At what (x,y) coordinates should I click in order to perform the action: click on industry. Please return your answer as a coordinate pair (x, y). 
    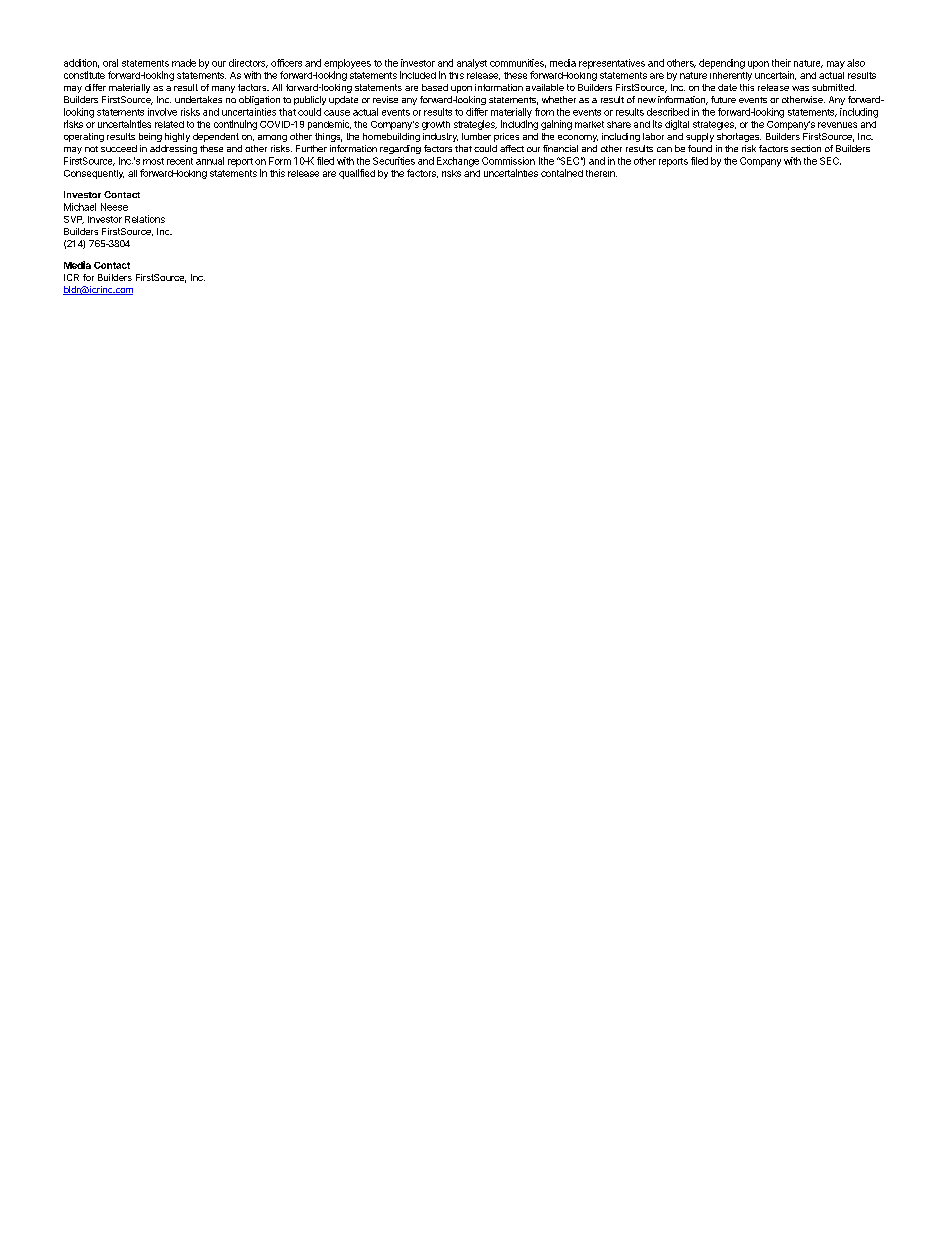
    Looking at the image, I should click on (440, 137).
